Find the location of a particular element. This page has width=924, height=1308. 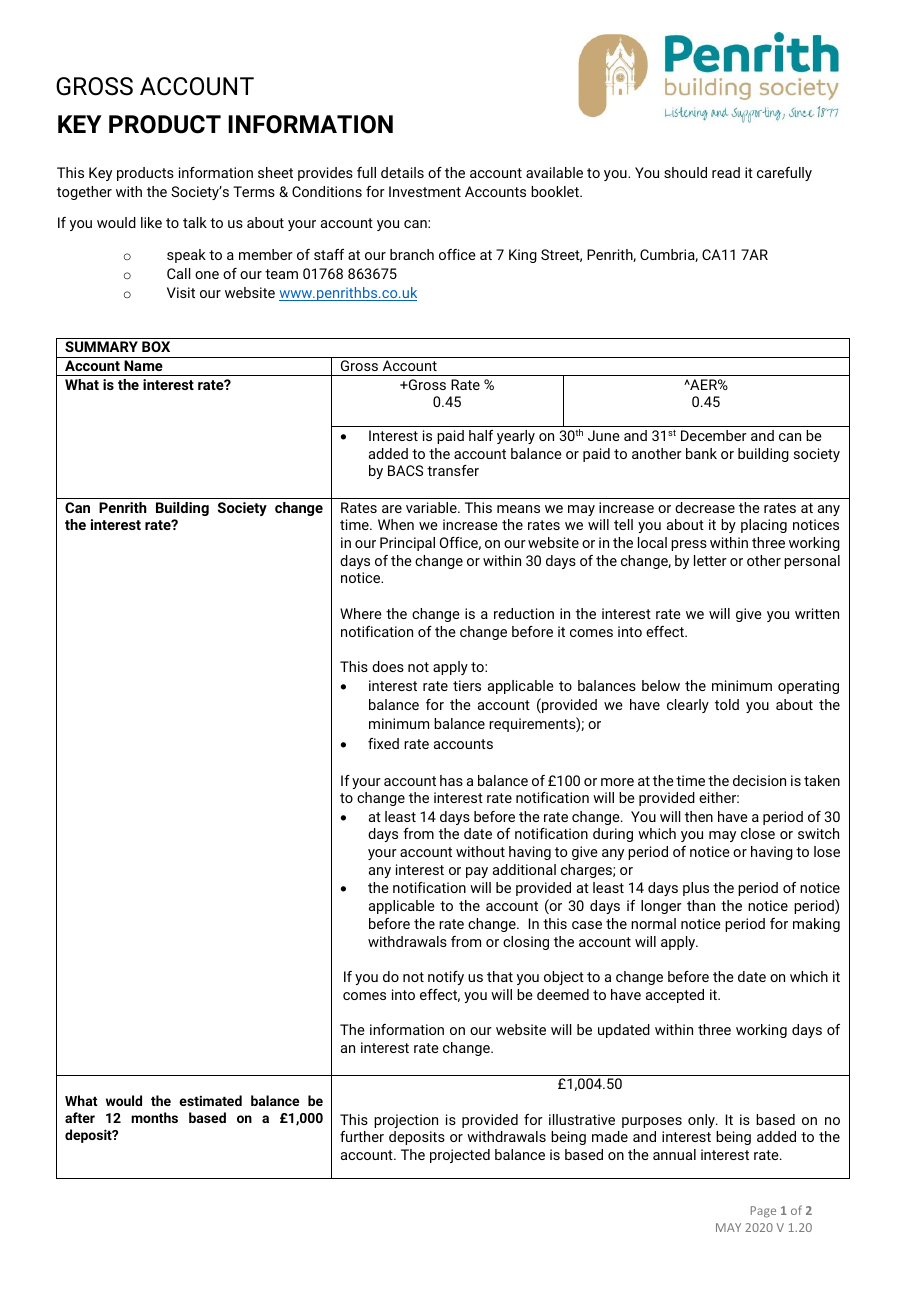

estimated is located at coordinates (210, 1100).
